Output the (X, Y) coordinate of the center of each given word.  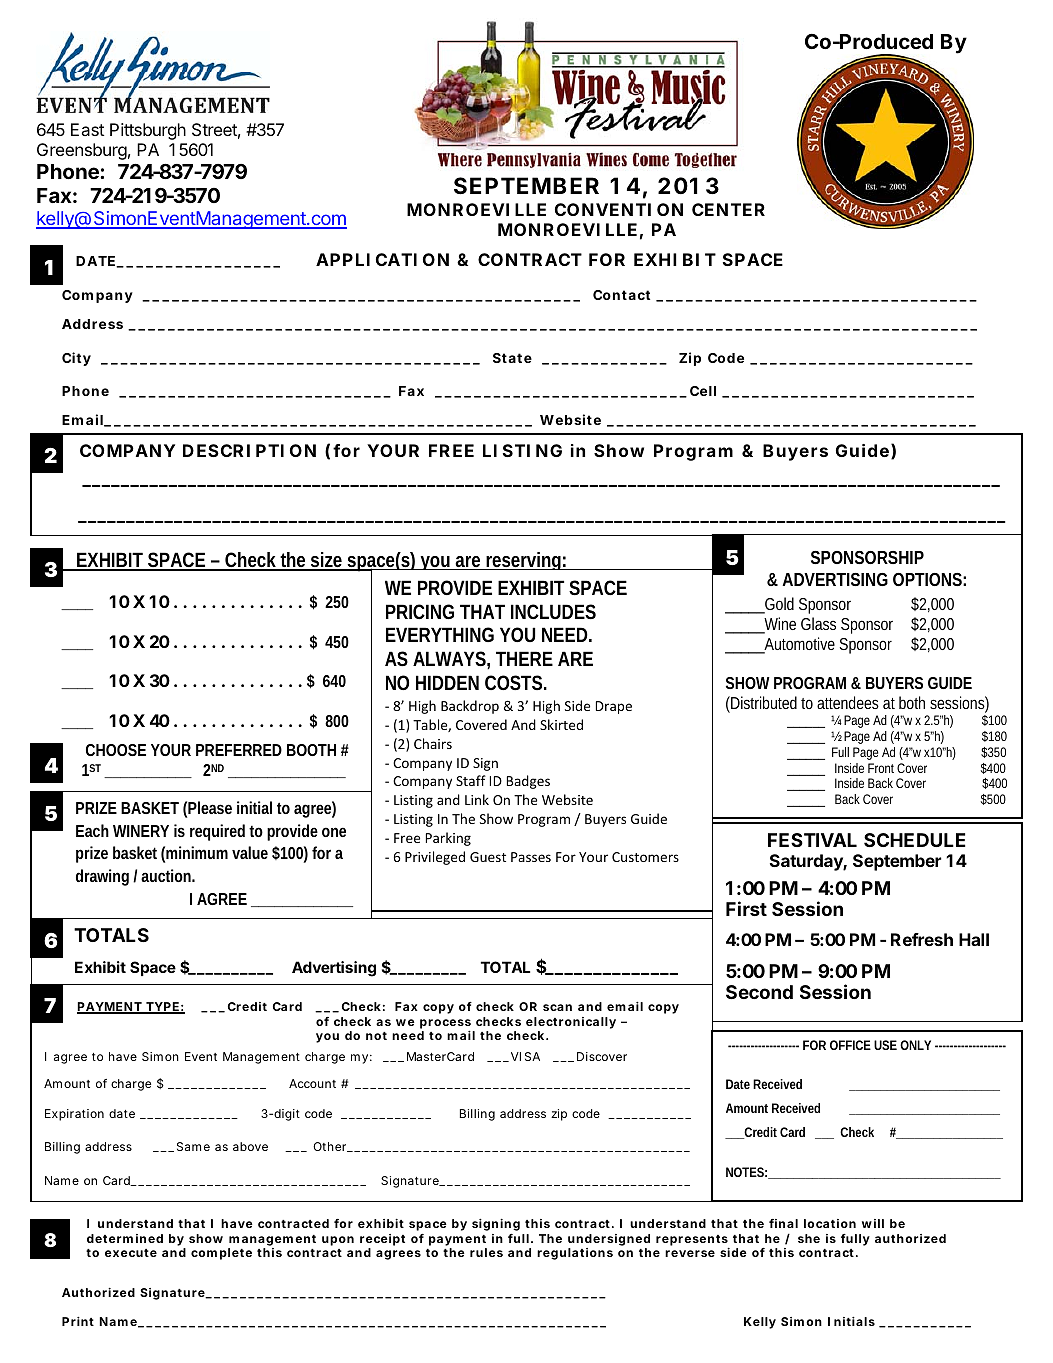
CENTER (728, 209)
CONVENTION (619, 209)
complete (221, 1254)
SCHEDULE (915, 840)
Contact (621, 295)
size (327, 561)
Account (312, 1083)
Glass (818, 623)
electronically (571, 1024)
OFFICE (850, 1045)
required (217, 832)
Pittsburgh (148, 131)
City (76, 359)
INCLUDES (553, 611)
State (512, 358)
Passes (531, 857)
